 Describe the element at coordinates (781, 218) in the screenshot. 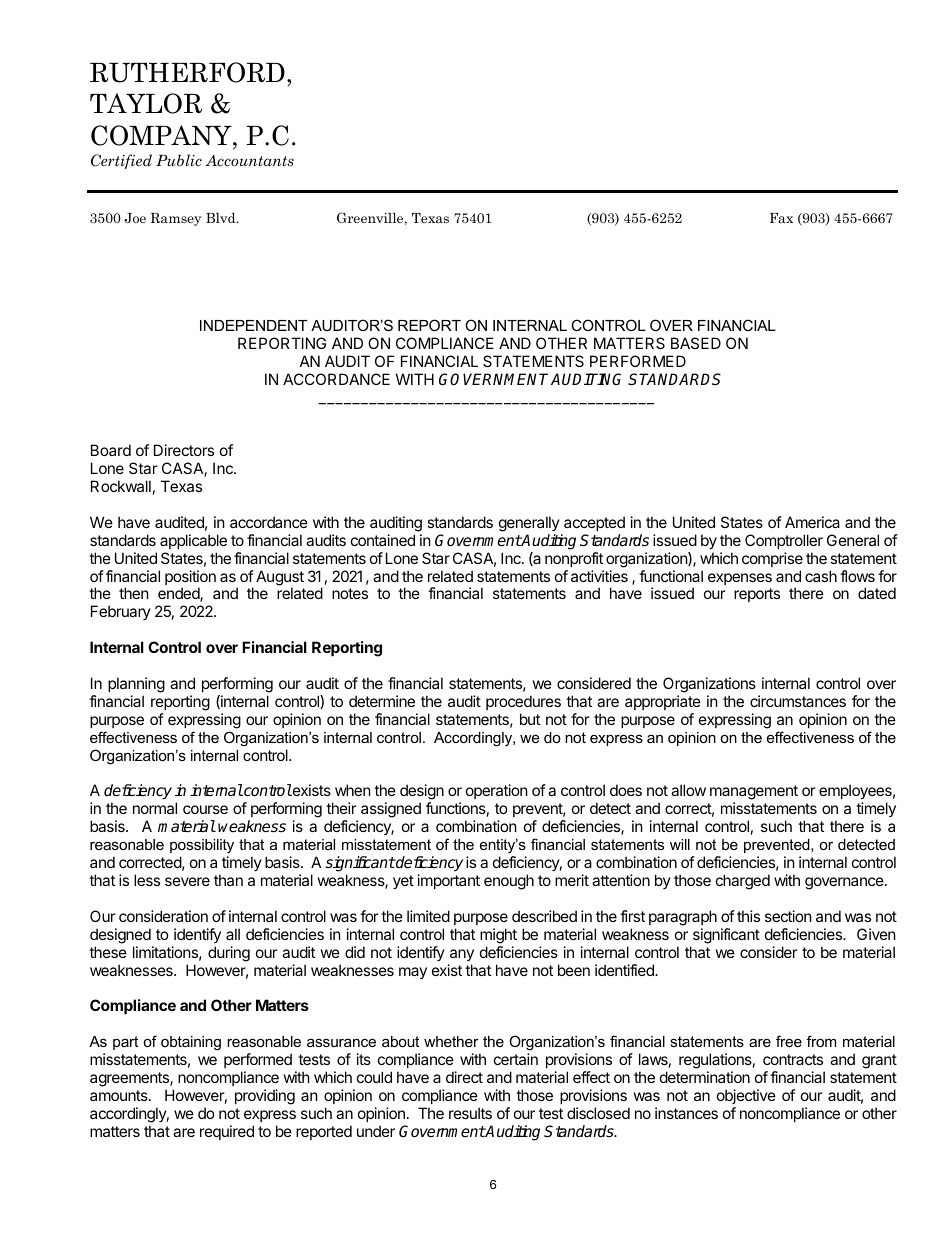

I see `Fax` at that location.
